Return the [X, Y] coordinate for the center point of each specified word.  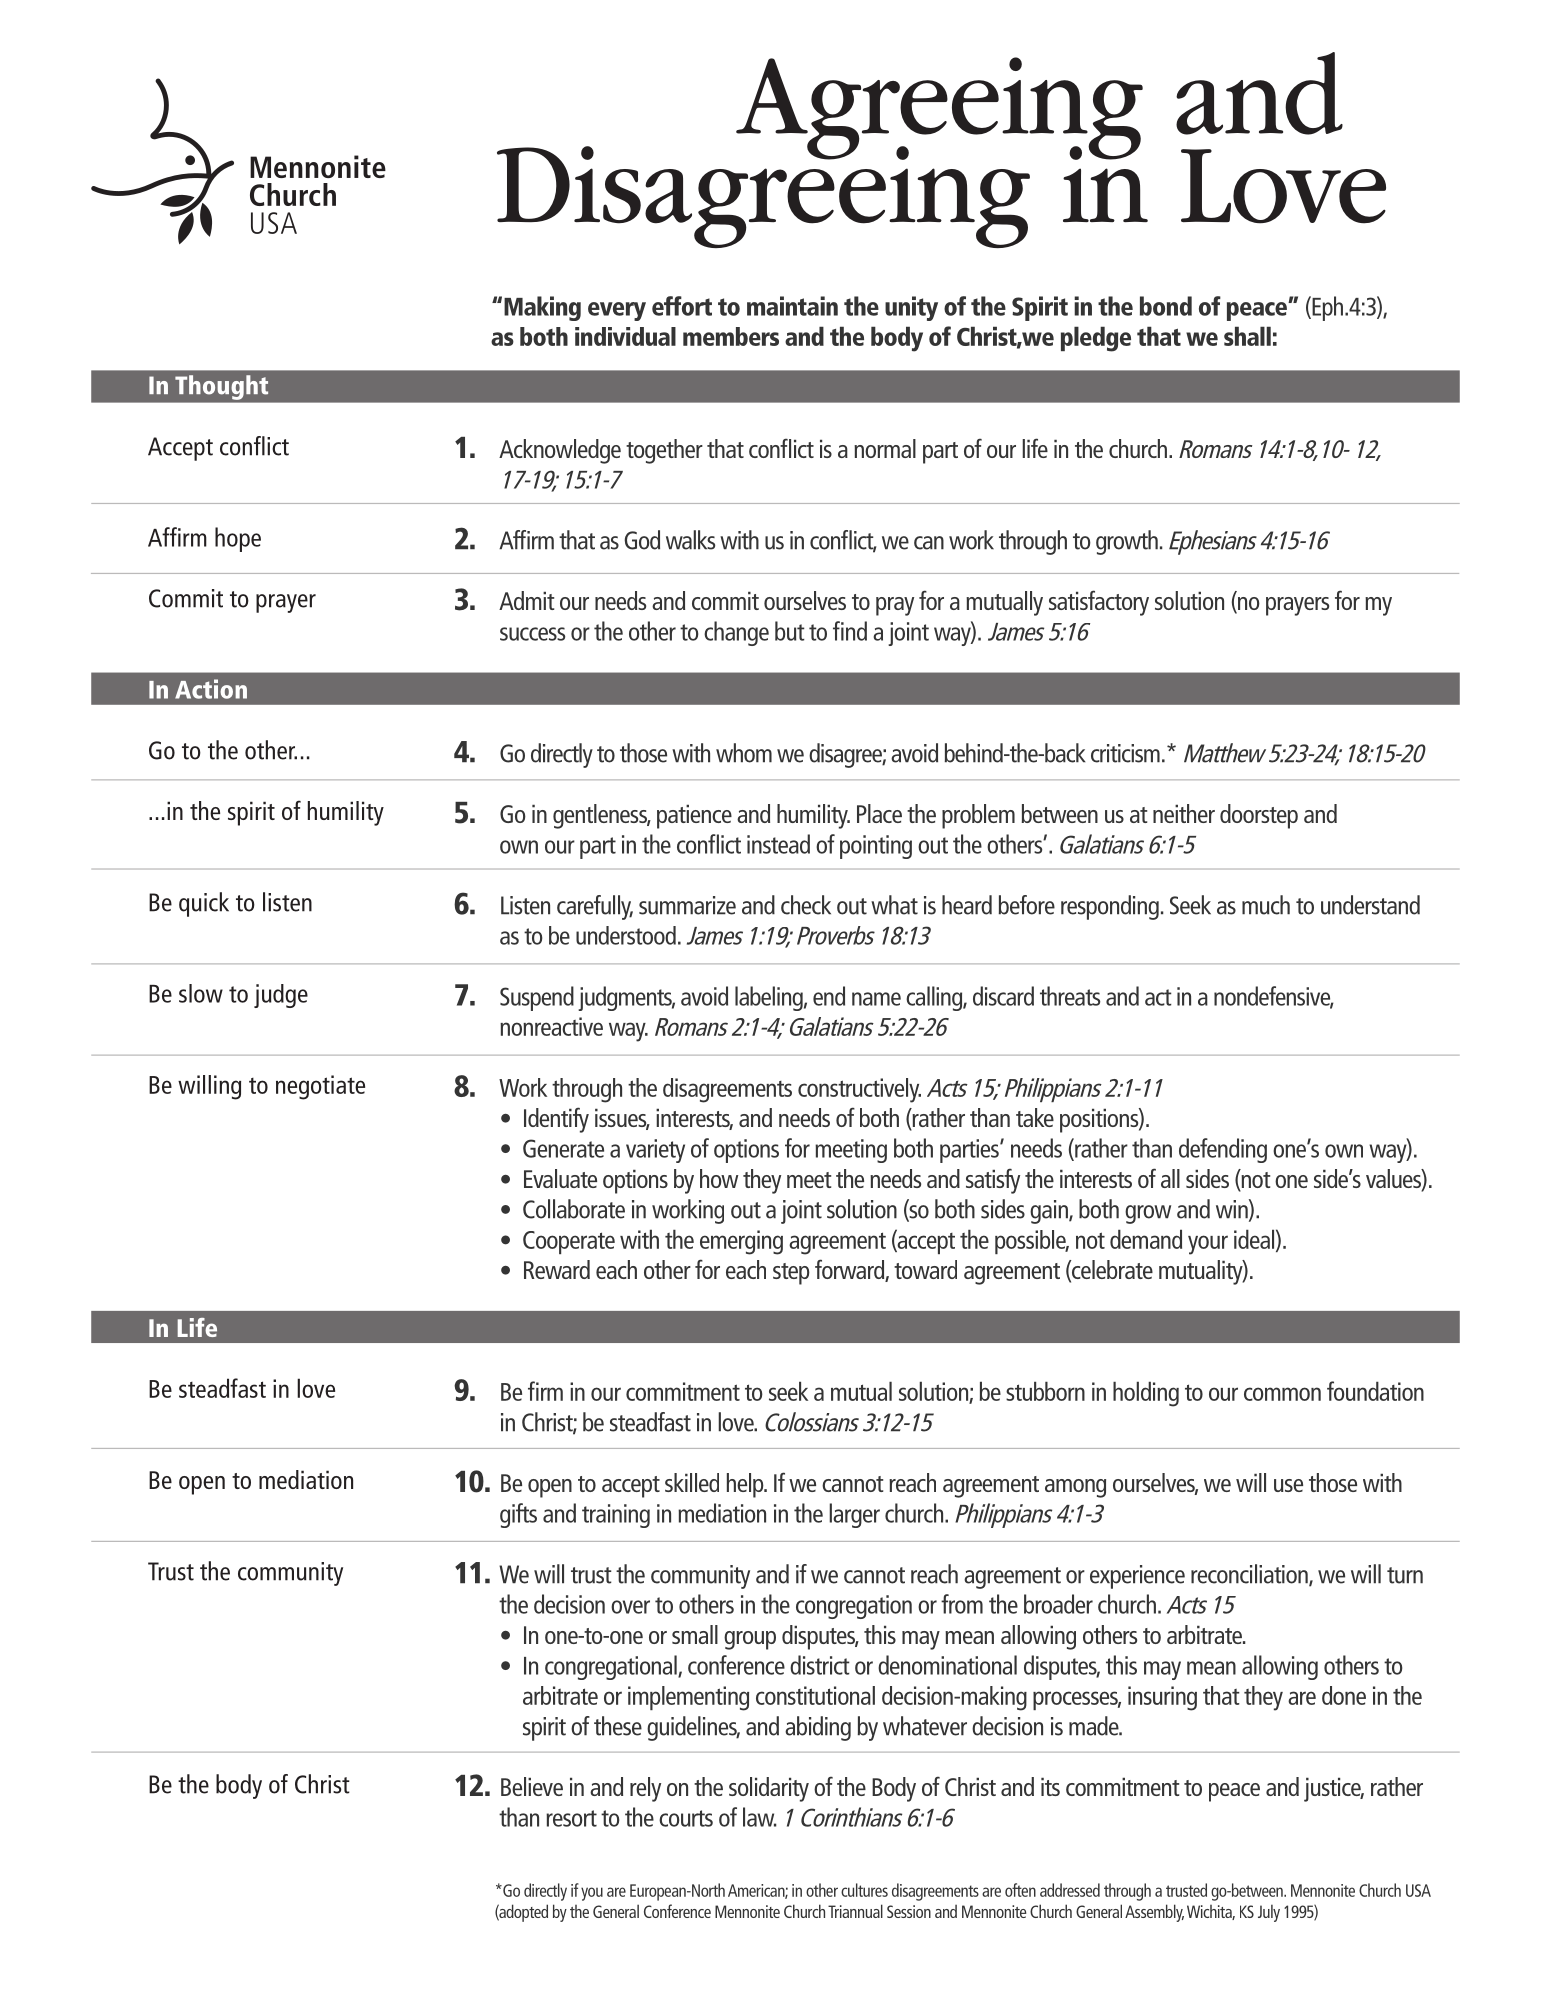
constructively [859, 1090]
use [1288, 1485]
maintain [792, 306]
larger [854, 1515]
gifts [518, 1515]
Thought [221, 387]
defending [1223, 1150]
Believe [532, 1786]
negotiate [320, 1087]
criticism [1125, 753]
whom [744, 753]
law [760, 1817]
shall [1247, 336]
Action [211, 689]
